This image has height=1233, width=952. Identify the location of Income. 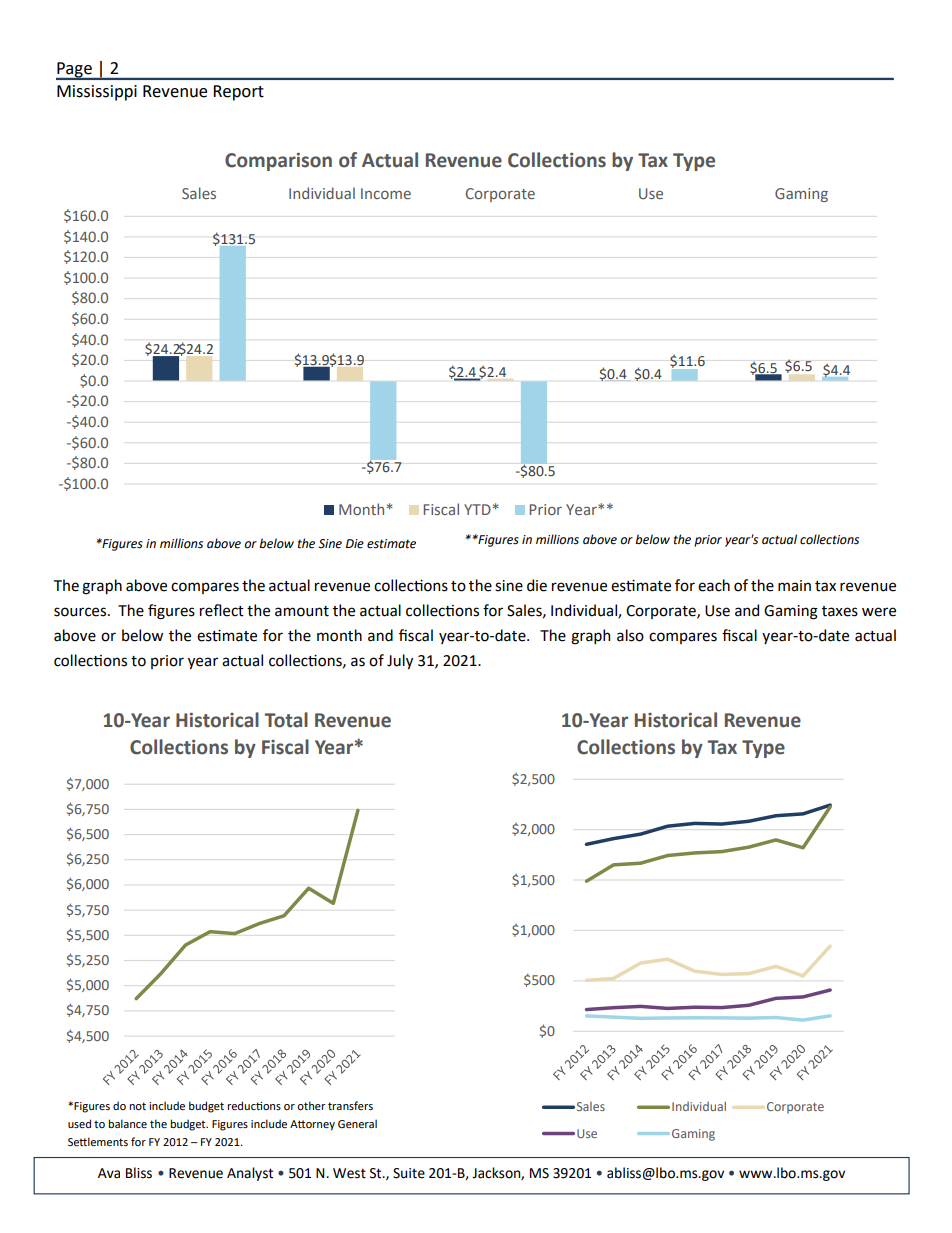
(386, 193).
